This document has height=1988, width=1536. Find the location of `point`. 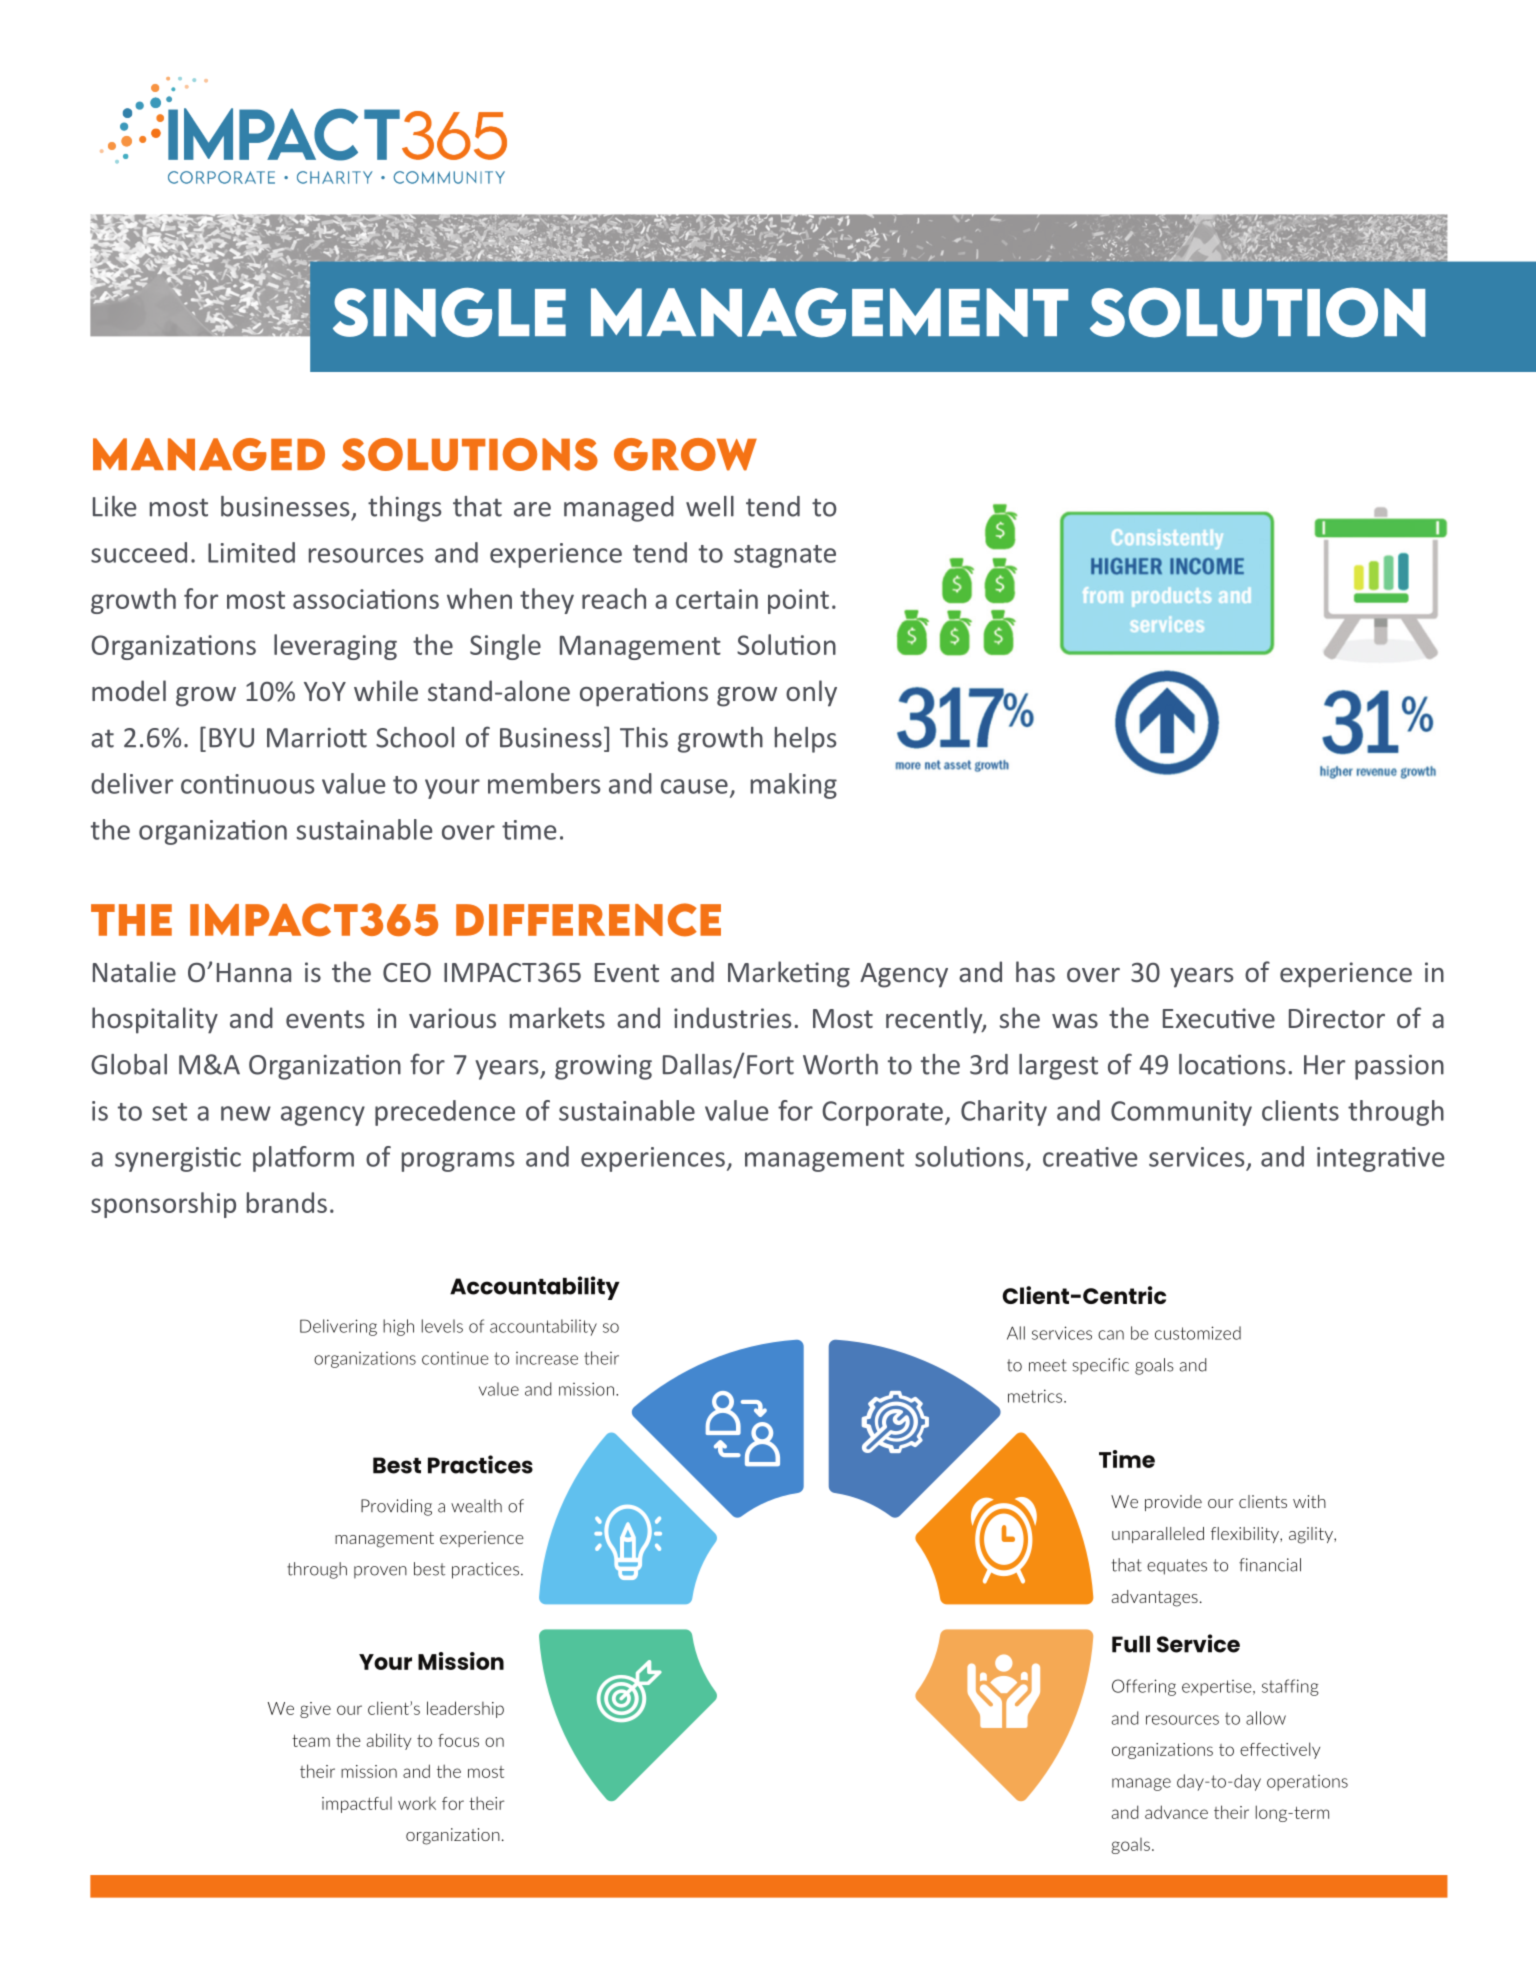

point is located at coordinates (798, 601).
